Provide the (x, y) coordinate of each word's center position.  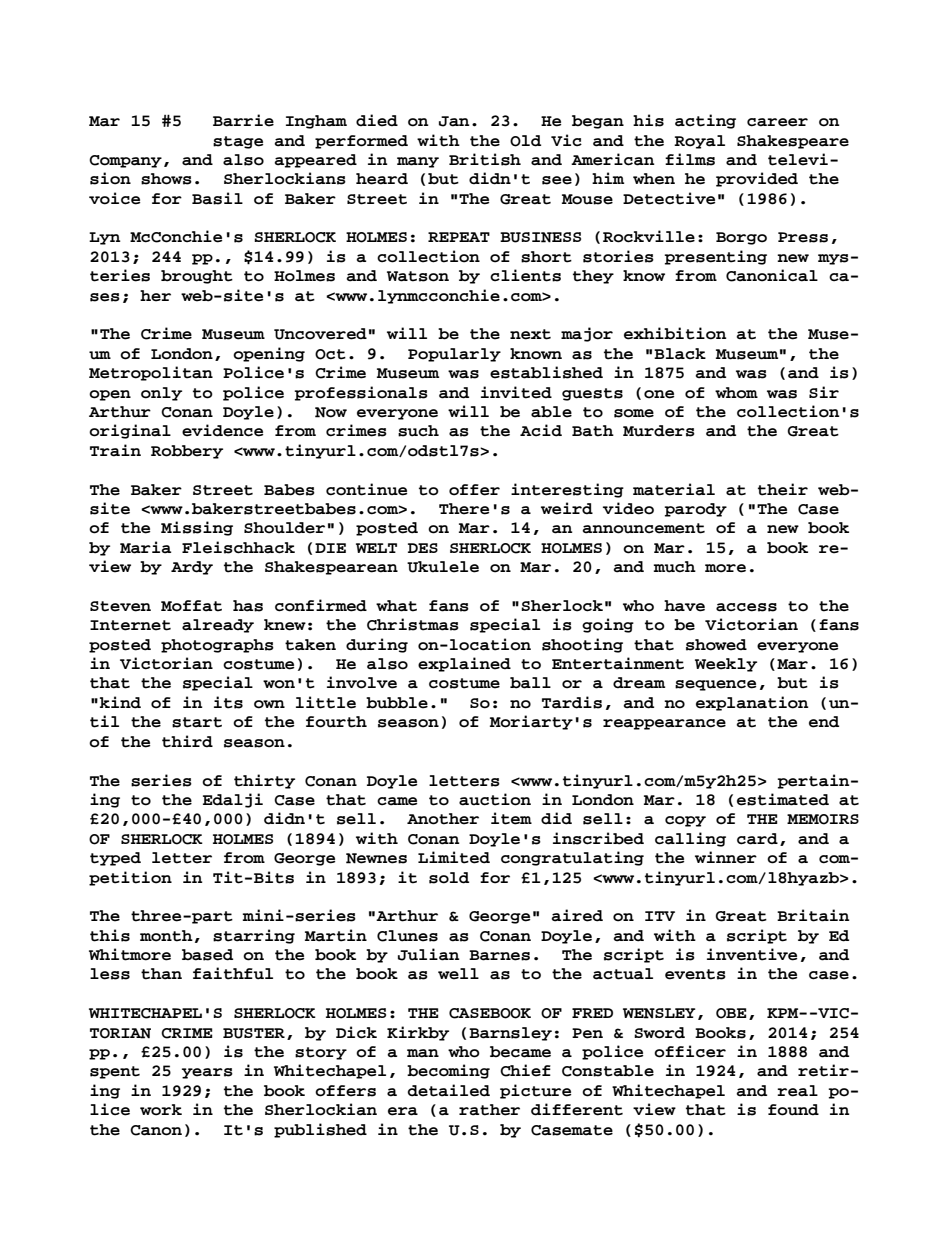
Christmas (413, 624)
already (218, 626)
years (207, 1073)
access (746, 607)
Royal (699, 142)
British (485, 159)
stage (238, 142)
